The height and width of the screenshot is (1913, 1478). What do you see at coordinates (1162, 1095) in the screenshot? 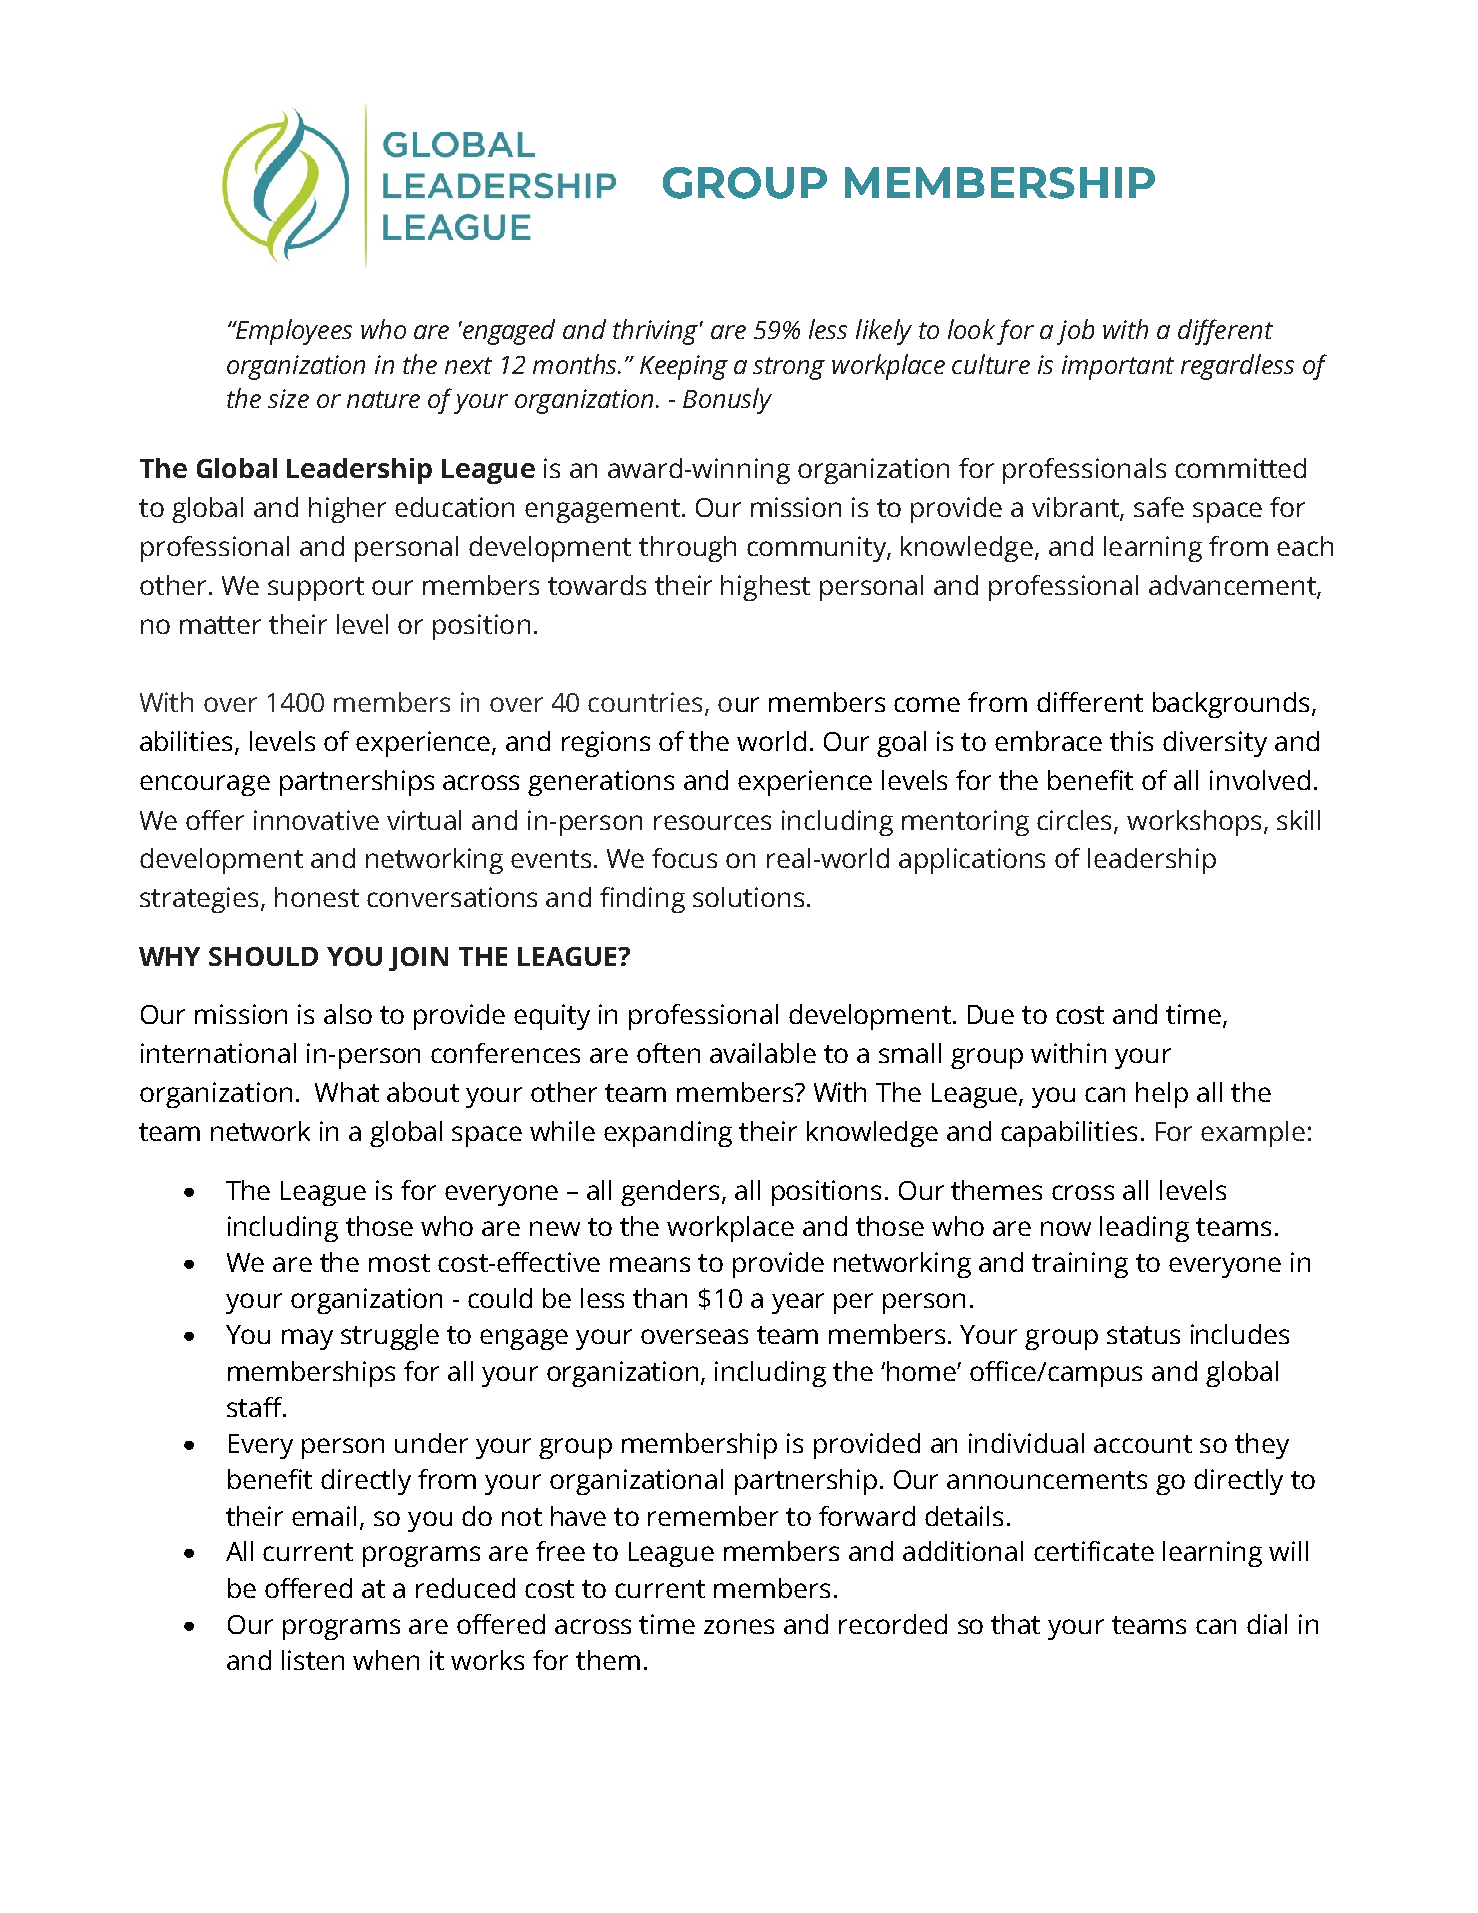
I see `help` at bounding box center [1162, 1095].
